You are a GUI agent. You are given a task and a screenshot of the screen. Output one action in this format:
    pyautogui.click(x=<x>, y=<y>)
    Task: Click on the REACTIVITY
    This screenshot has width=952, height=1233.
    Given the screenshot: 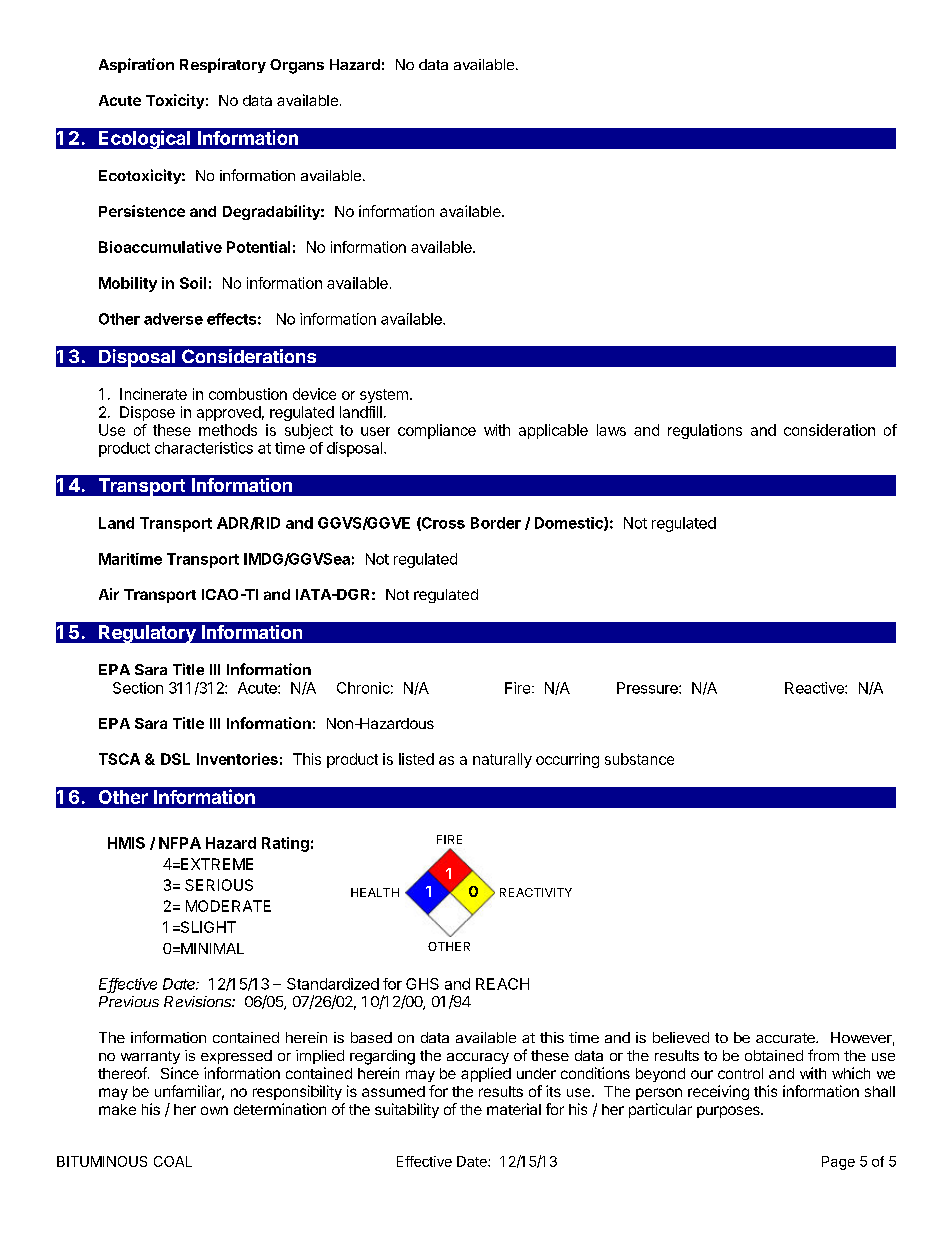 What is the action you would take?
    pyautogui.click(x=536, y=892)
